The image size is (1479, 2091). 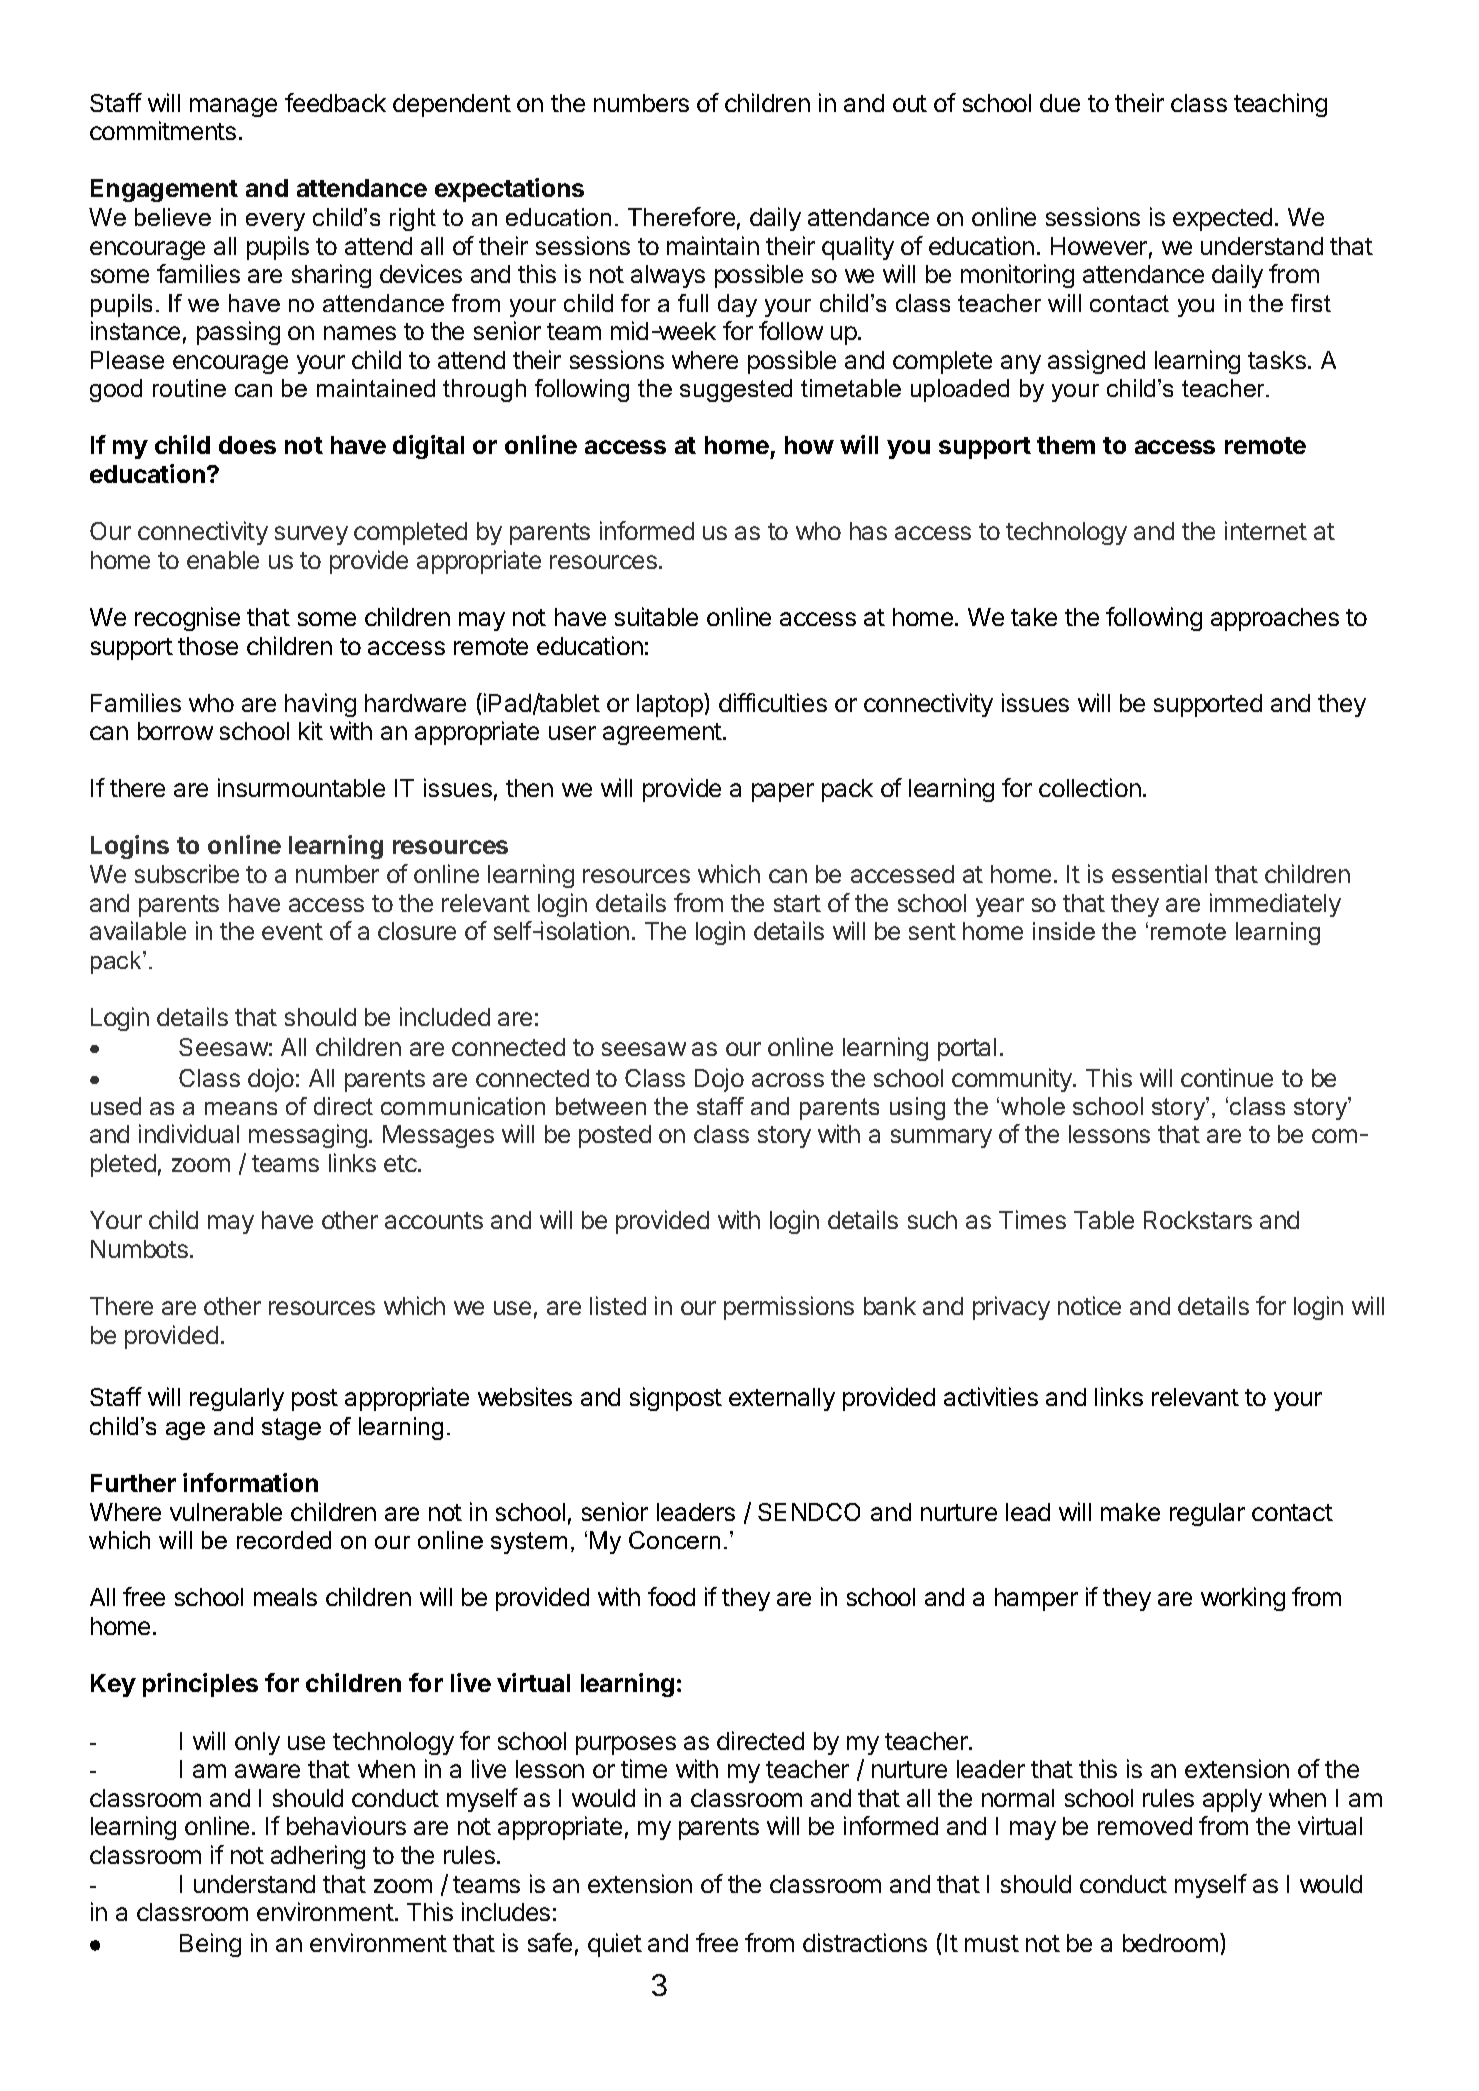 I want to click on subscribe, so click(x=187, y=873).
